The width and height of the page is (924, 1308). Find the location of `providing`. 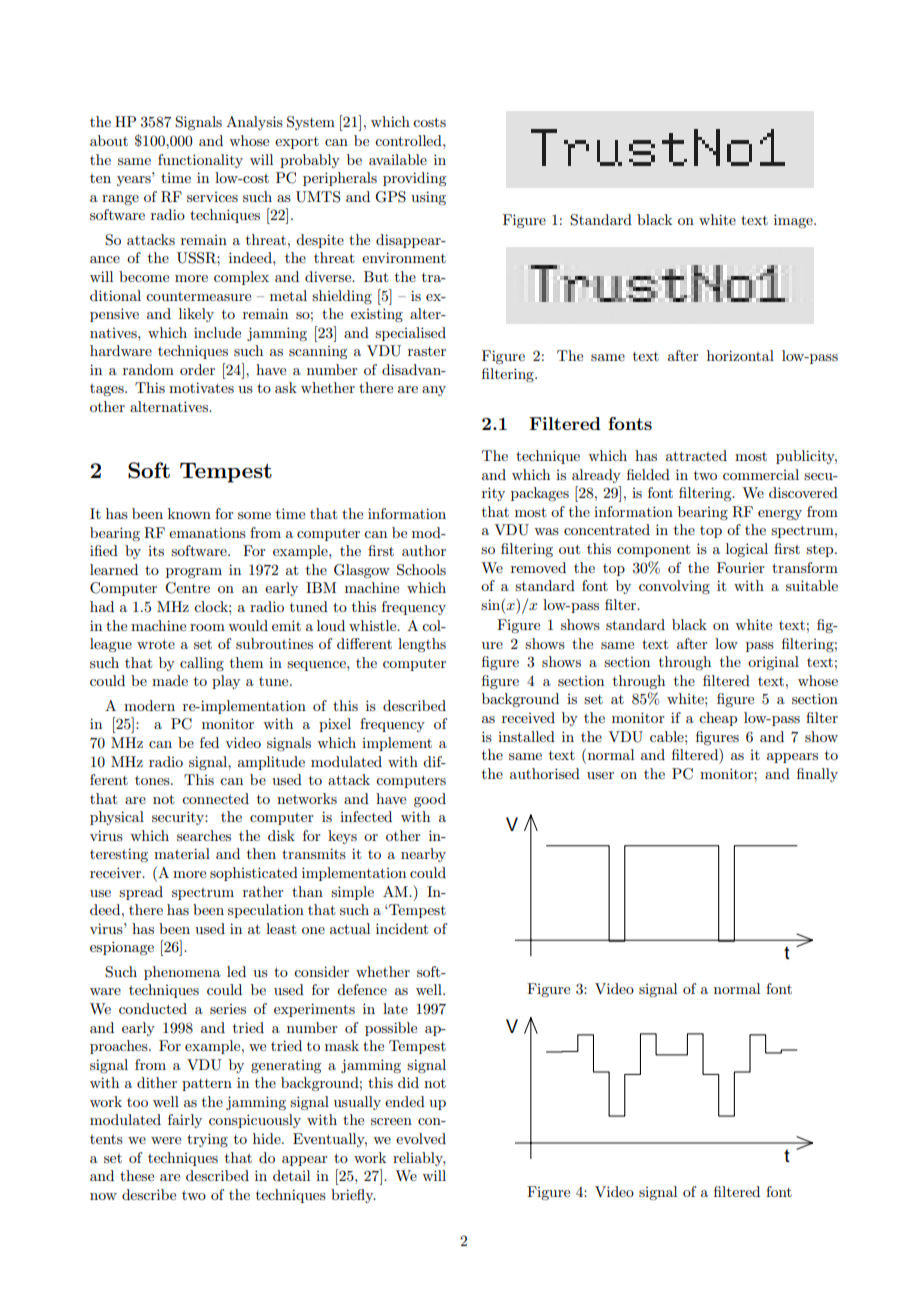

providing is located at coordinates (414, 179).
